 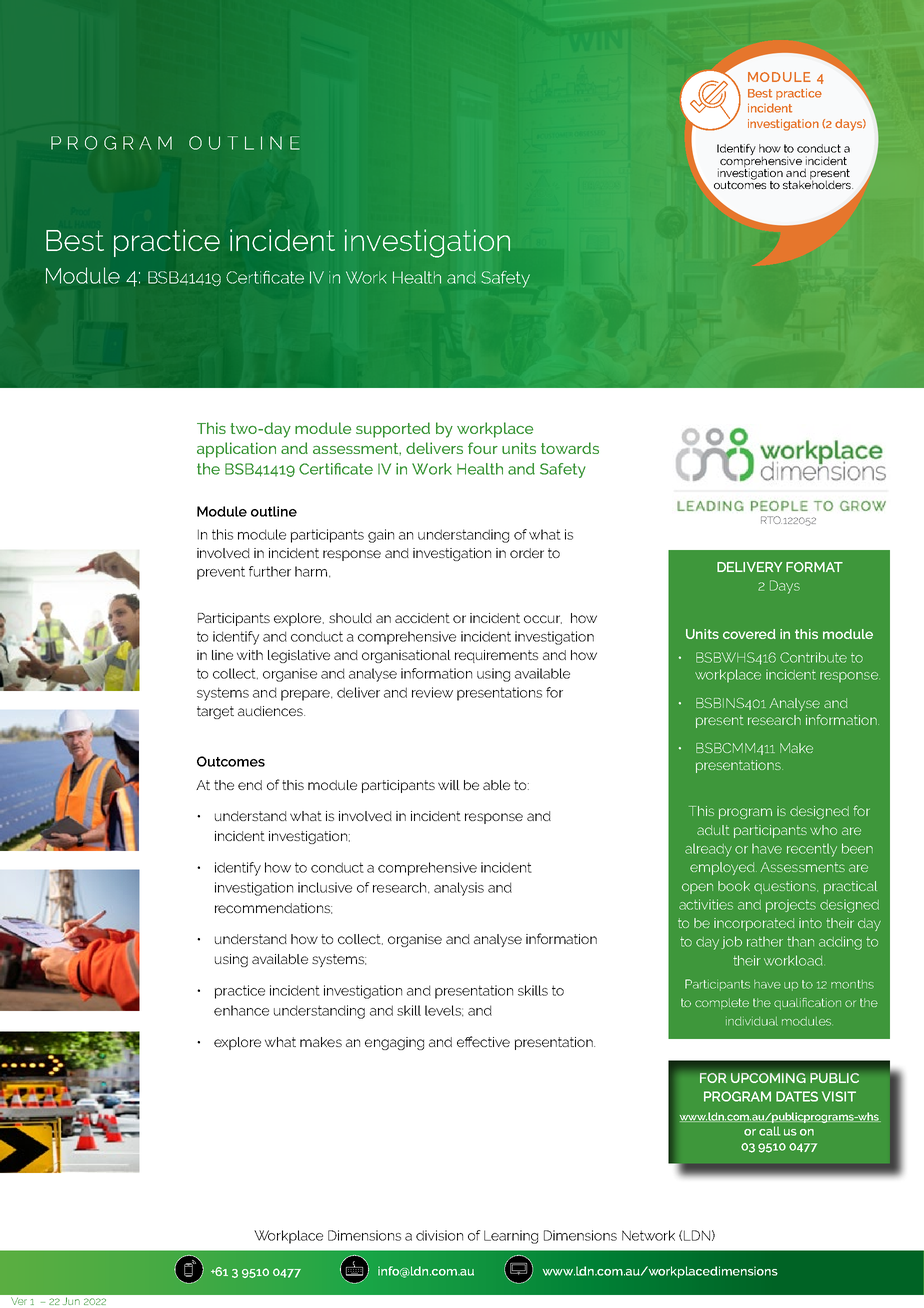 I want to click on division, so click(x=439, y=1235).
